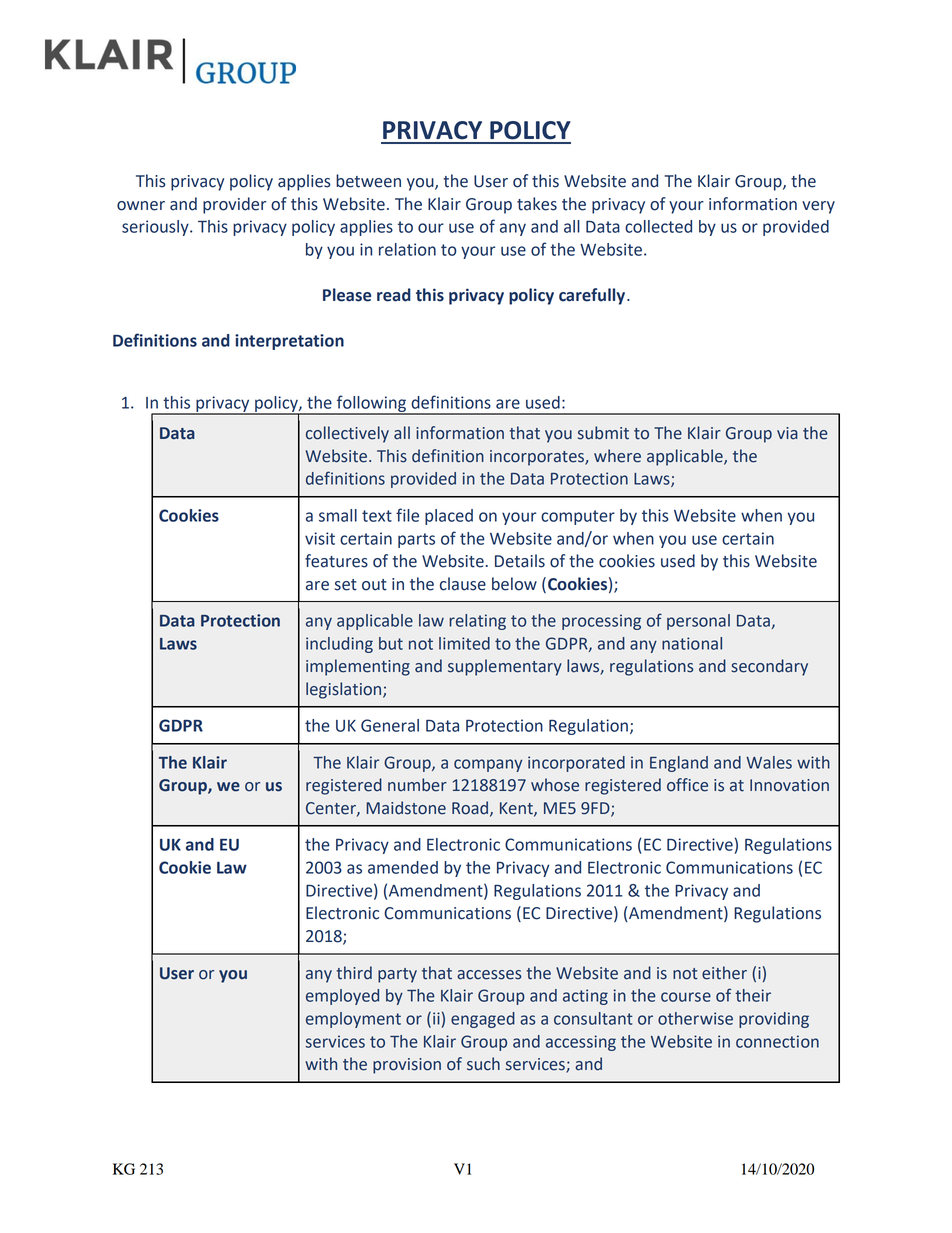 This screenshot has width=952, height=1233. What do you see at coordinates (339, 645) in the screenshot?
I see `including` at bounding box center [339, 645].
